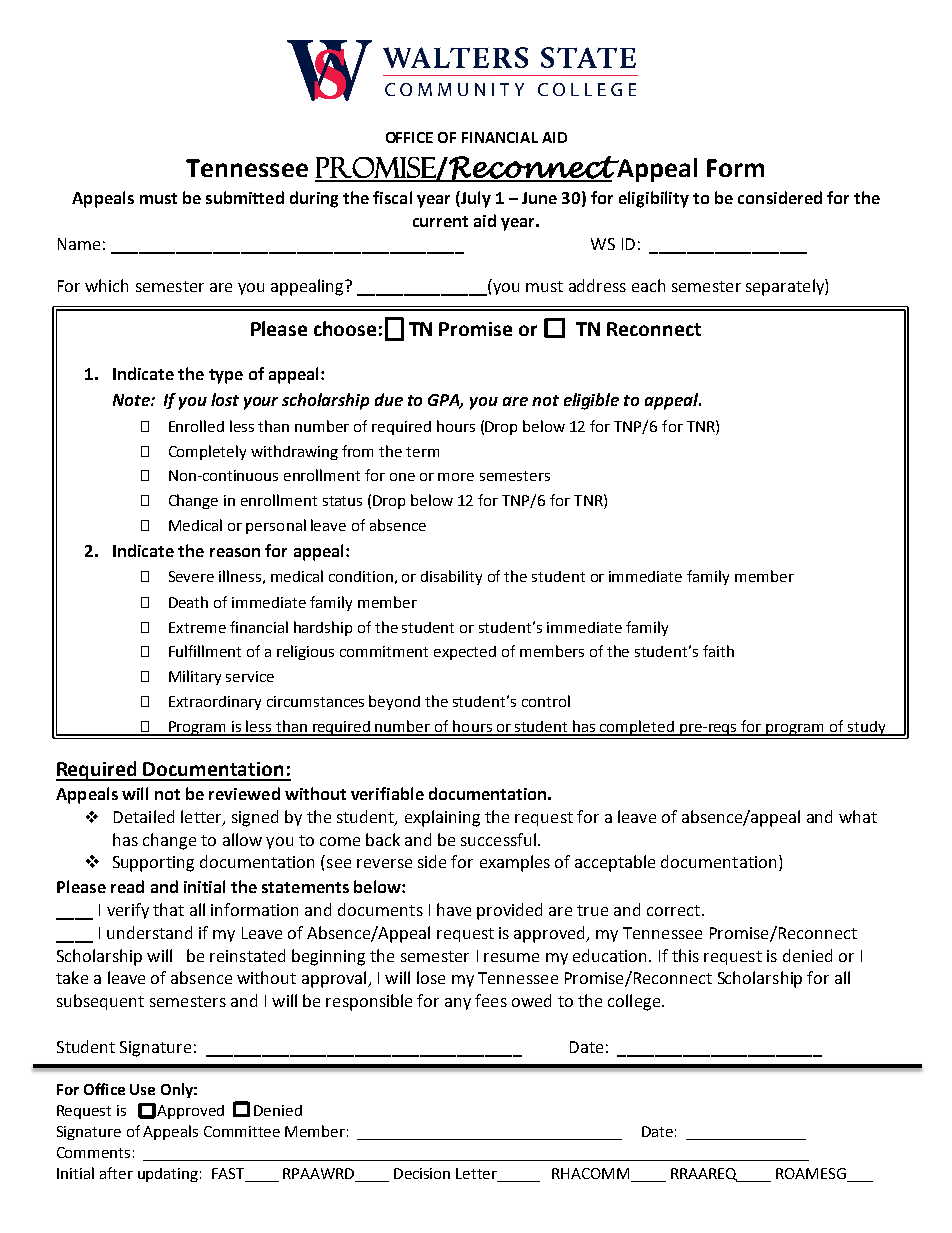  Describe the element at coordinates (422, 1173) in the screenshot. I see `Decision` at that location.
